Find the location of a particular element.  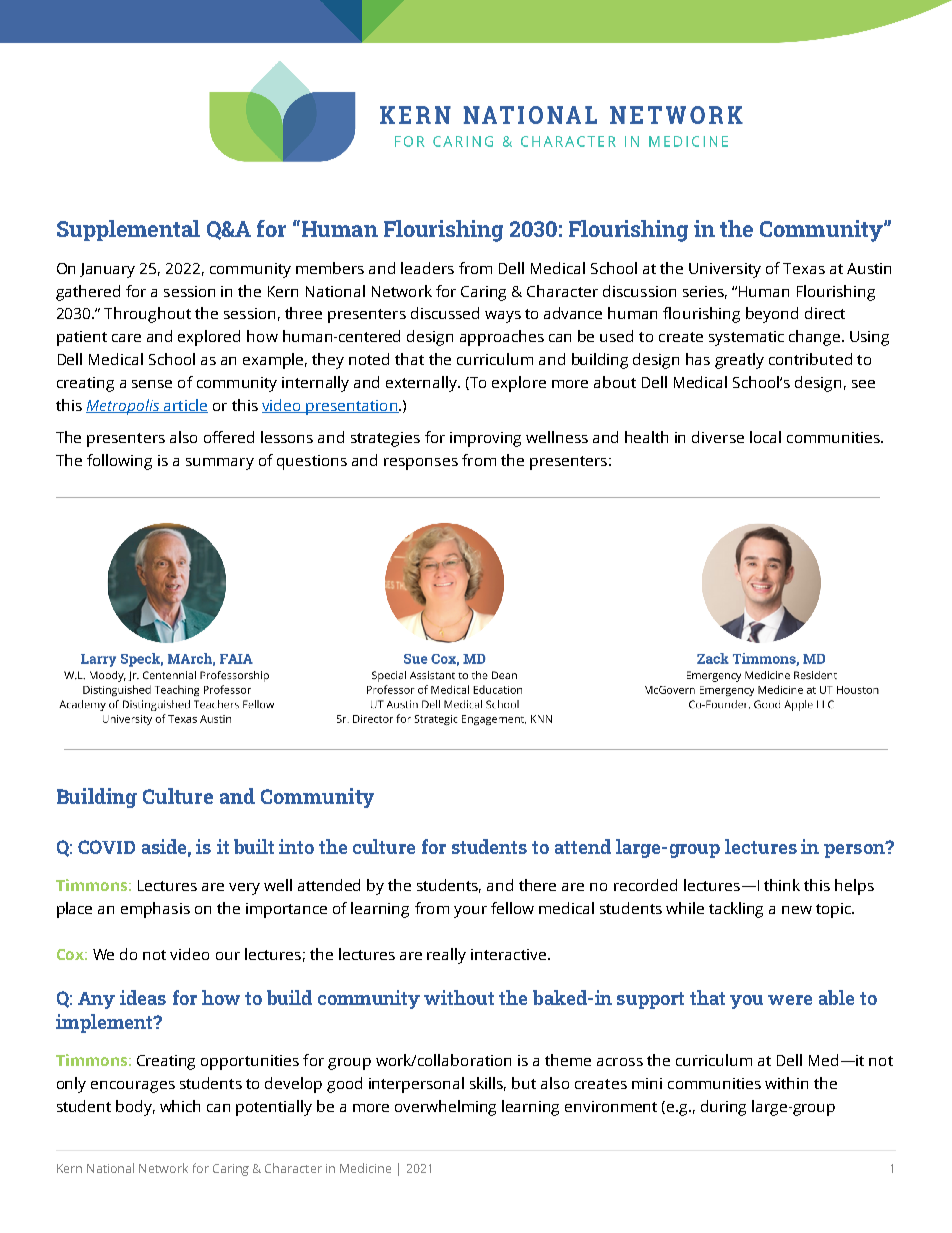

emphasis is located at coordinates (155, 910).
